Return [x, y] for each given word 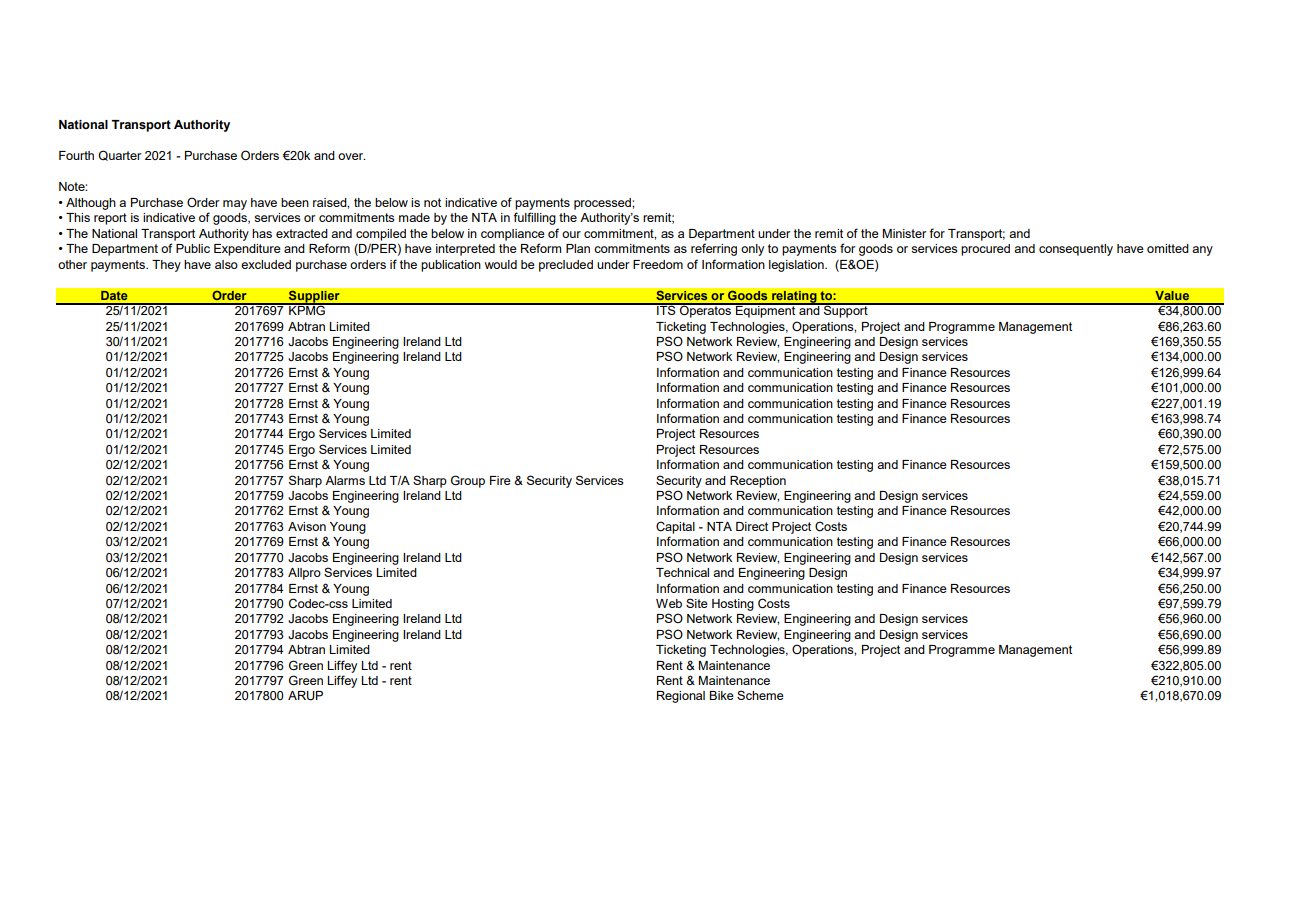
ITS [666, 309]
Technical [682, 572]
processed [603, 204]
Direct [752, 526]
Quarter [120, 155]
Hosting [733, 605]
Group [468, 481]
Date [114, 295]
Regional [681, 697]
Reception [758, 482]
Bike [721, 695]
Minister [905, 233]
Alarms [345, 480]
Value [1172, 295]
